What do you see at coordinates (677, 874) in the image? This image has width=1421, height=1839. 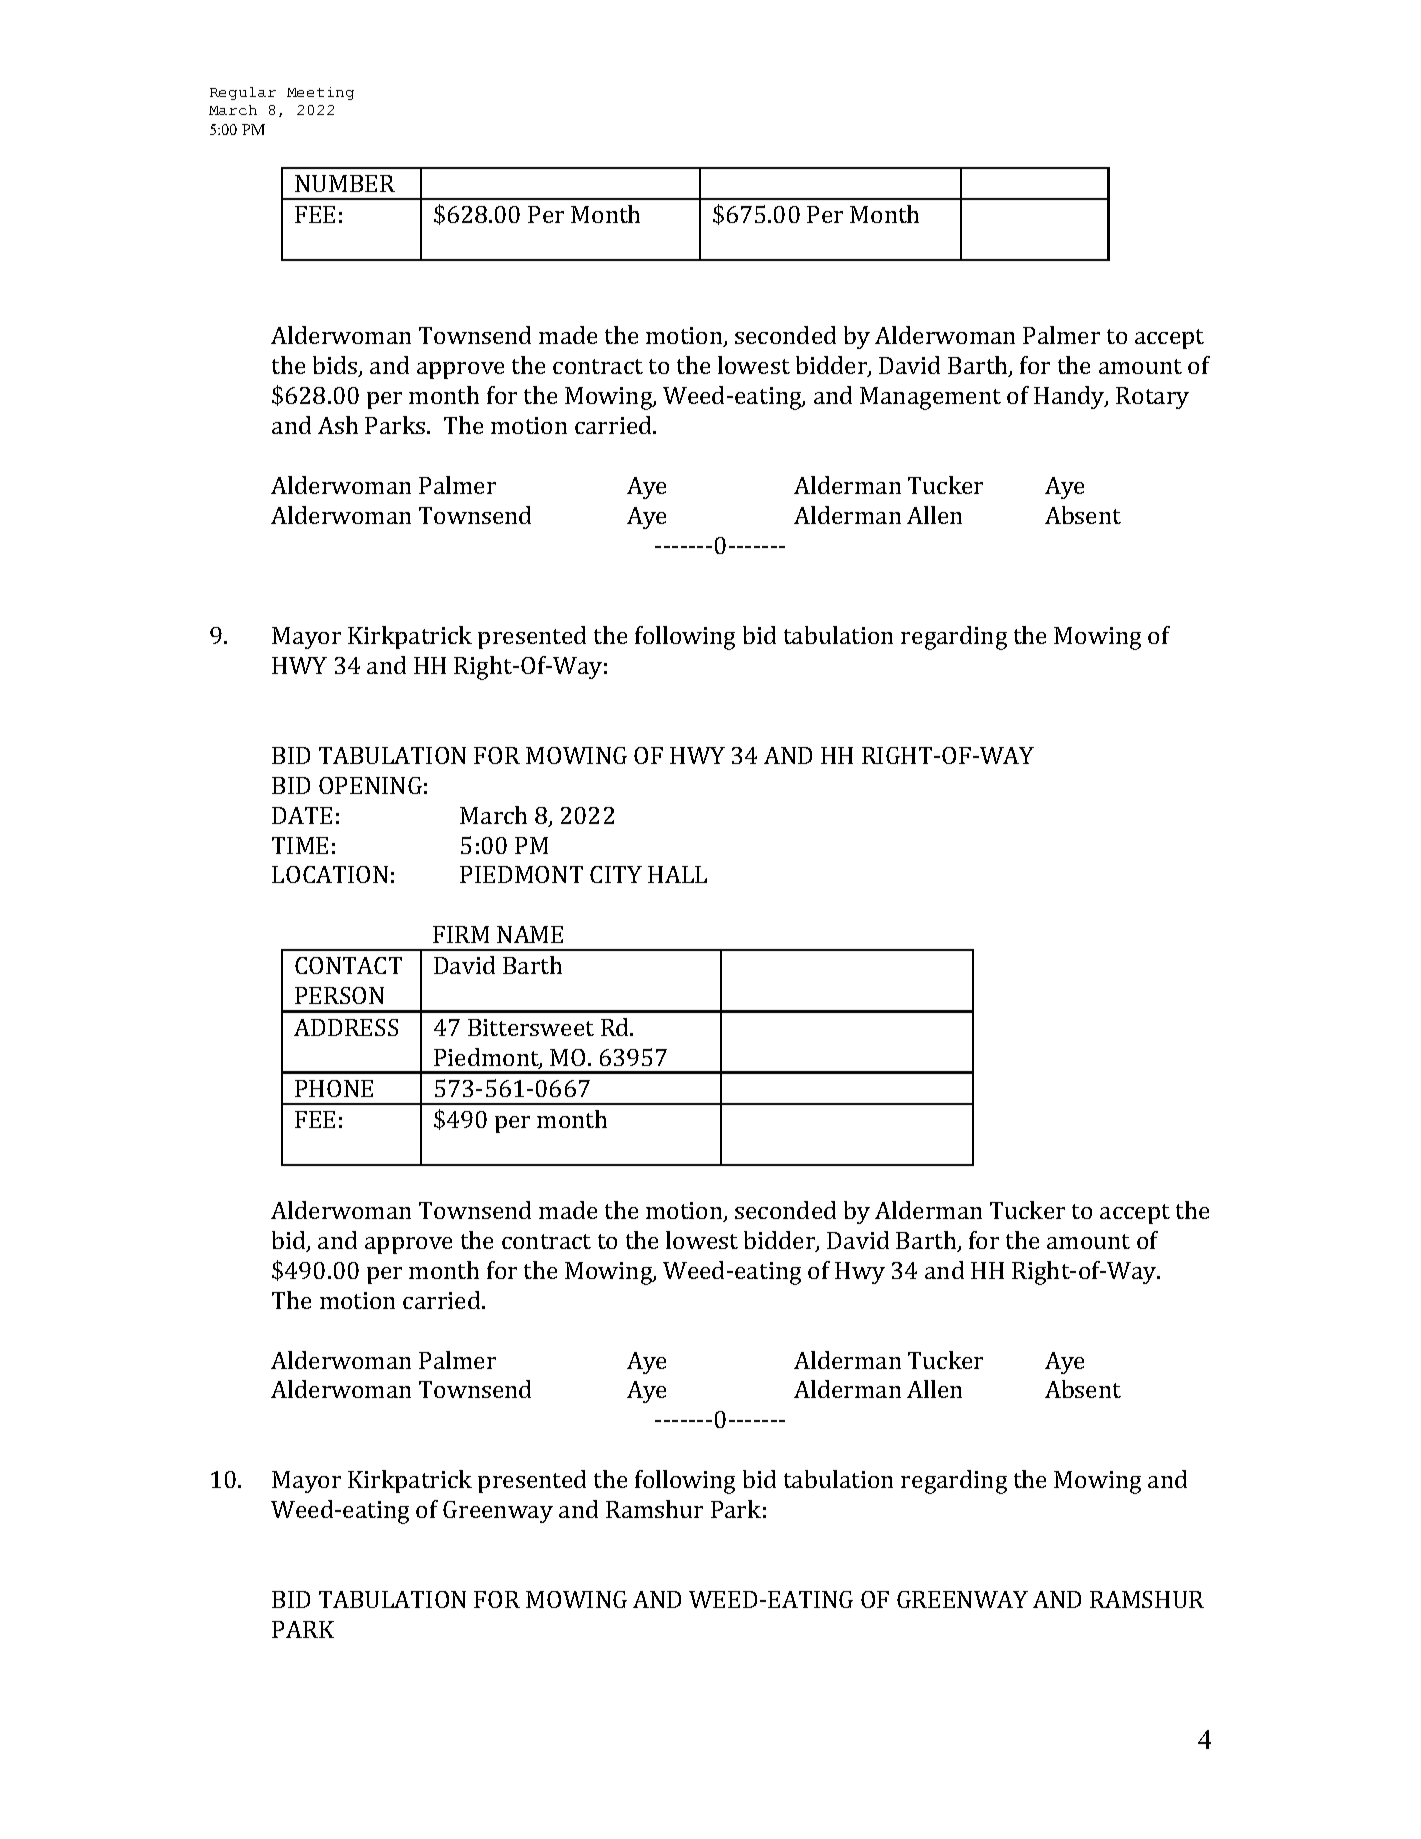 I see `HALL` at bounding box center [677, 874].
